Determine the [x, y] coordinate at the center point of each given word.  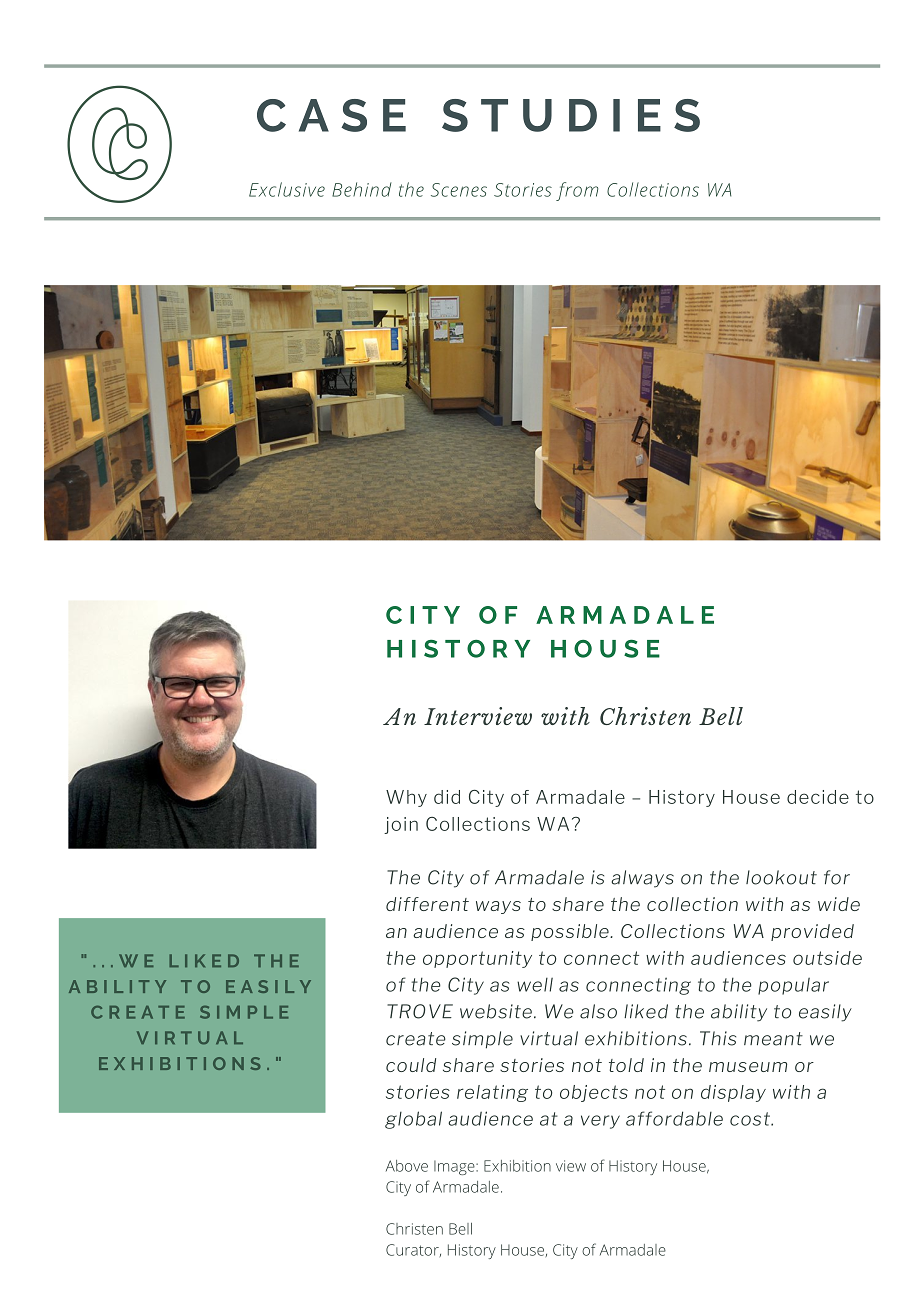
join [401, 825]
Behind [361, 189]
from [577, 191]
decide [818, 797]
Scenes [459, 190]
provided [812, 932]
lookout [781, 877]
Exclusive [287, 189]
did [447, 797]
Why [406, 798]
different [427, 904]
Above [407, 1166]
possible [571, 932]
